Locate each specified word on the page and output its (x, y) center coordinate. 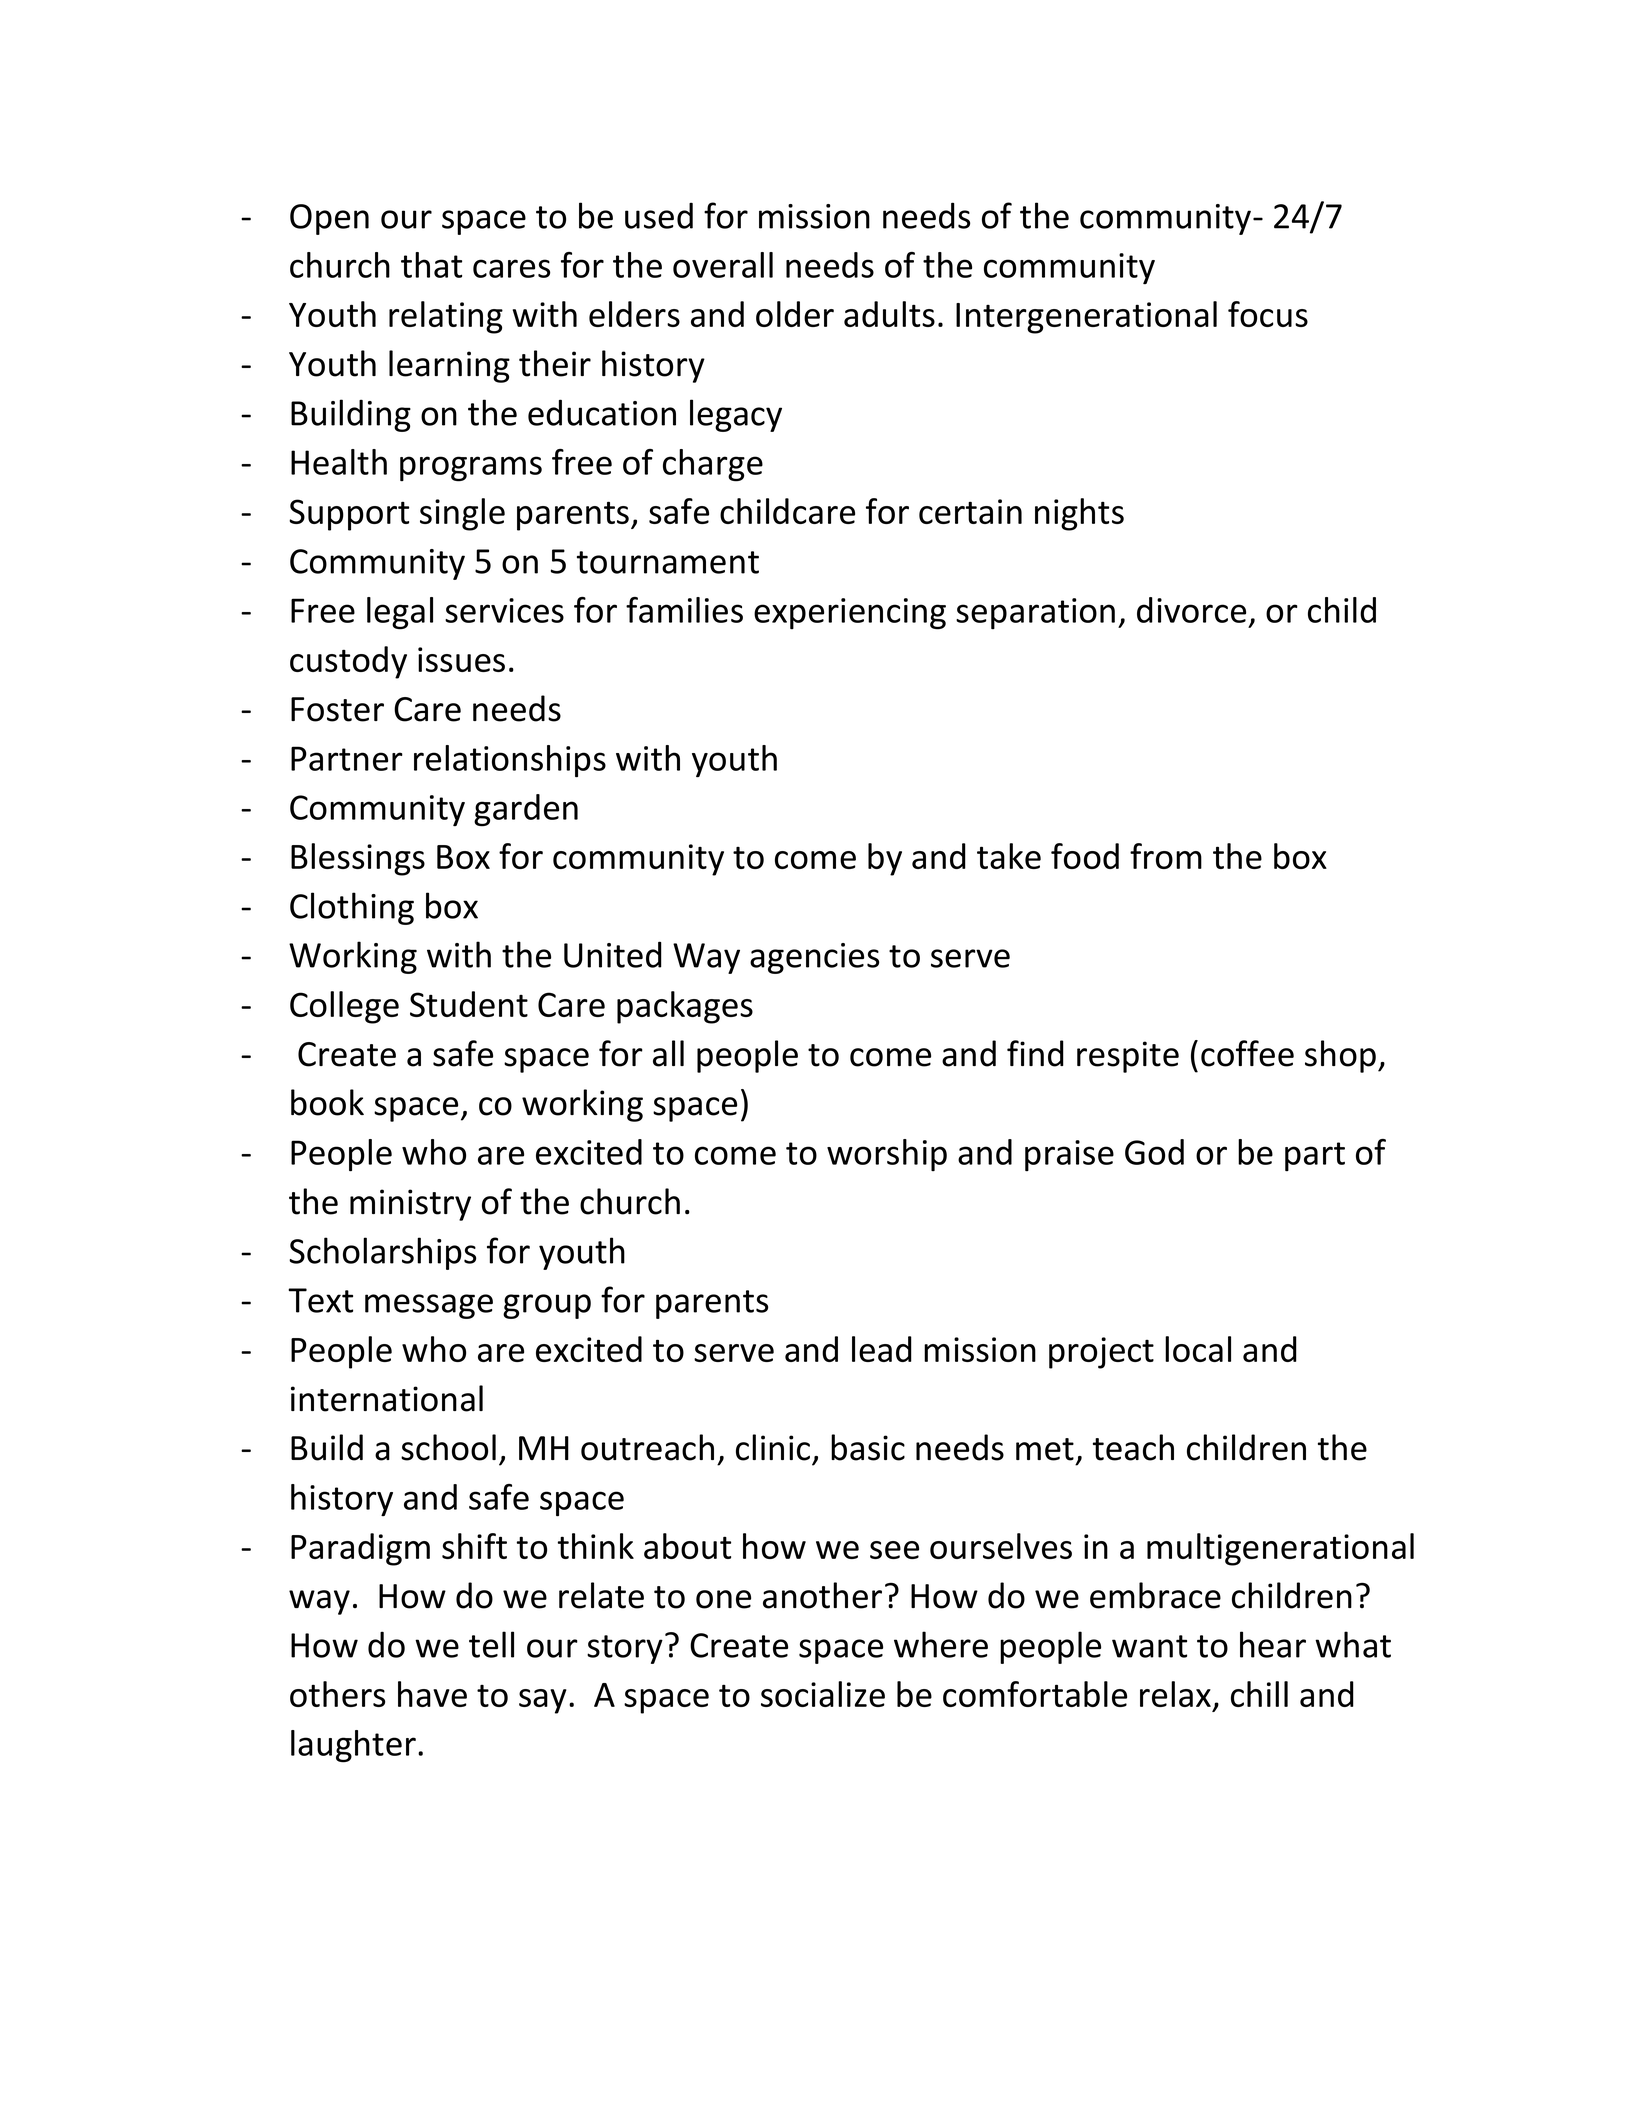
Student (469, 1004)
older (795, 314)
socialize (823, 1694)
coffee (1247, 1053)
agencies (814, 958)
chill (1259, 1694)
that (431, 265)
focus (1268, 314)
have (432, 1694)
